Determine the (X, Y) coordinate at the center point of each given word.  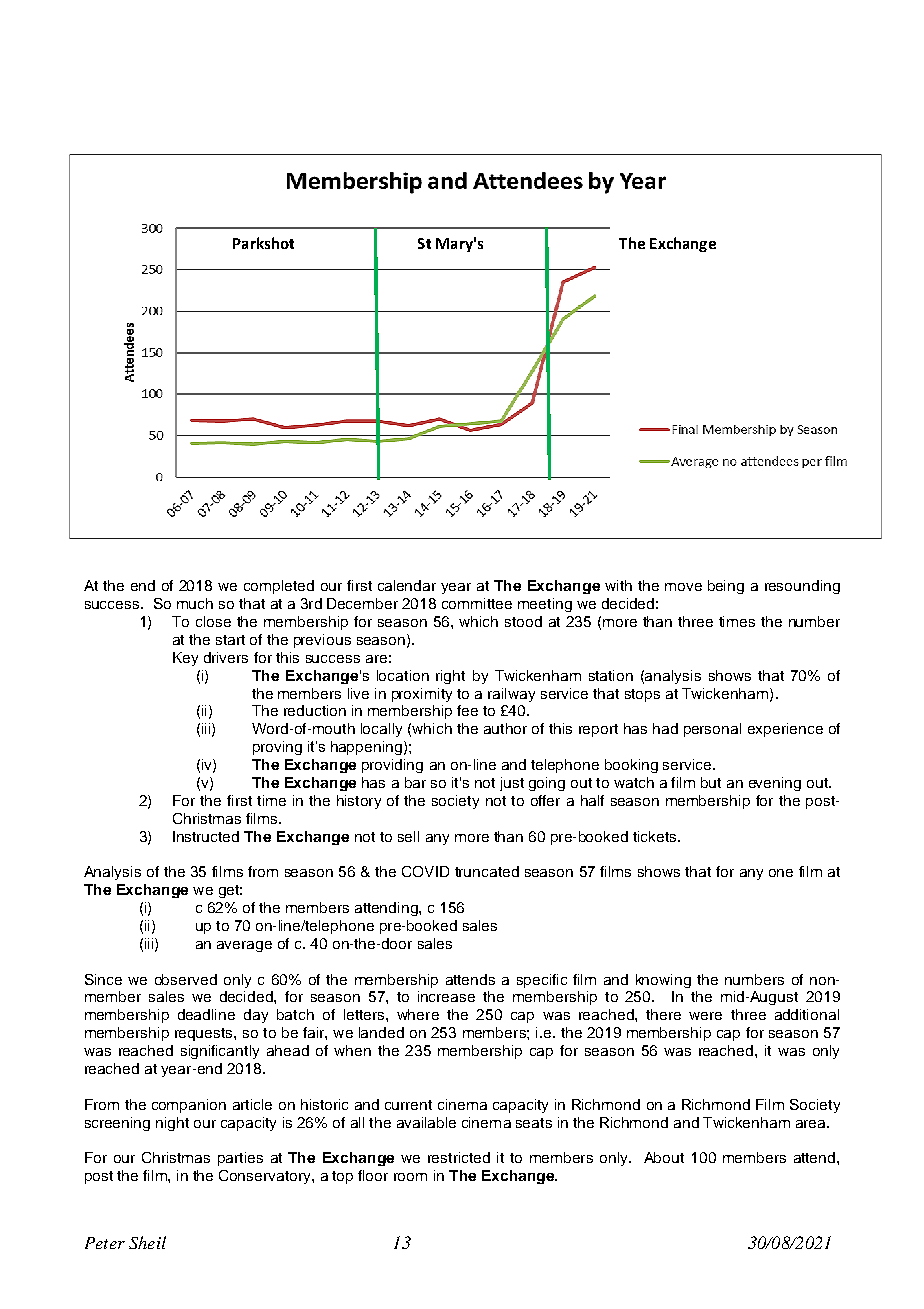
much (195, 603)
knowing (663, 981)
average (244, 946)
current (408, 1105)
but (711, 782)
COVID (425, 871)
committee (477, 603)
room (410, 1177)
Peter (105, 1243)
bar (415, 782)
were (705, 1016)
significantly (220, 1052)
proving (277, 748)
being (726, 587)
